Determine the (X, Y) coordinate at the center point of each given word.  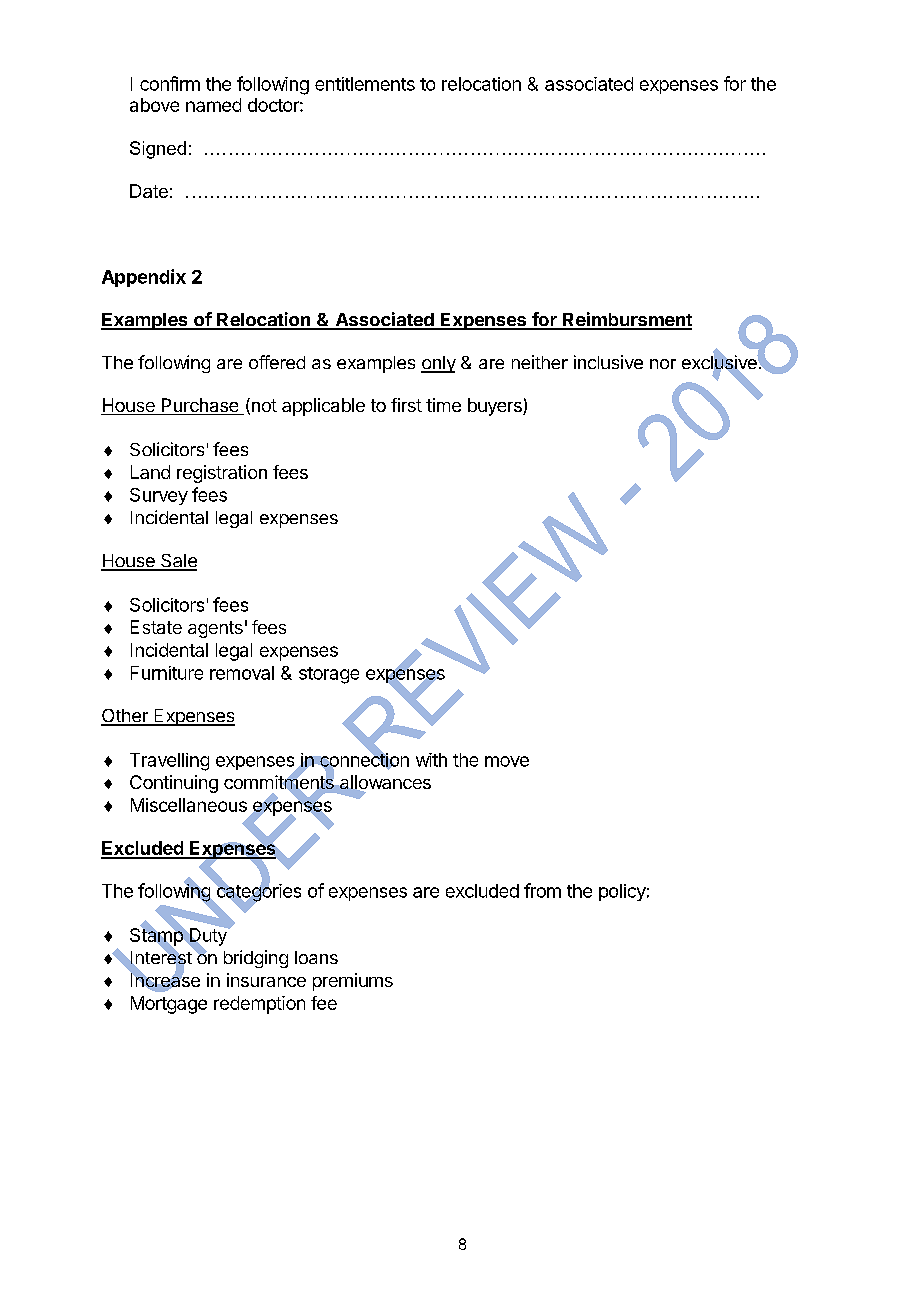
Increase (165, 980)
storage (329, 675)
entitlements (365, 84)
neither (540, 362)
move (507, 761)
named (213, 105)
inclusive (608, 362)
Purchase (200, 406)
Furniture (167, 673)
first (406, 405)
